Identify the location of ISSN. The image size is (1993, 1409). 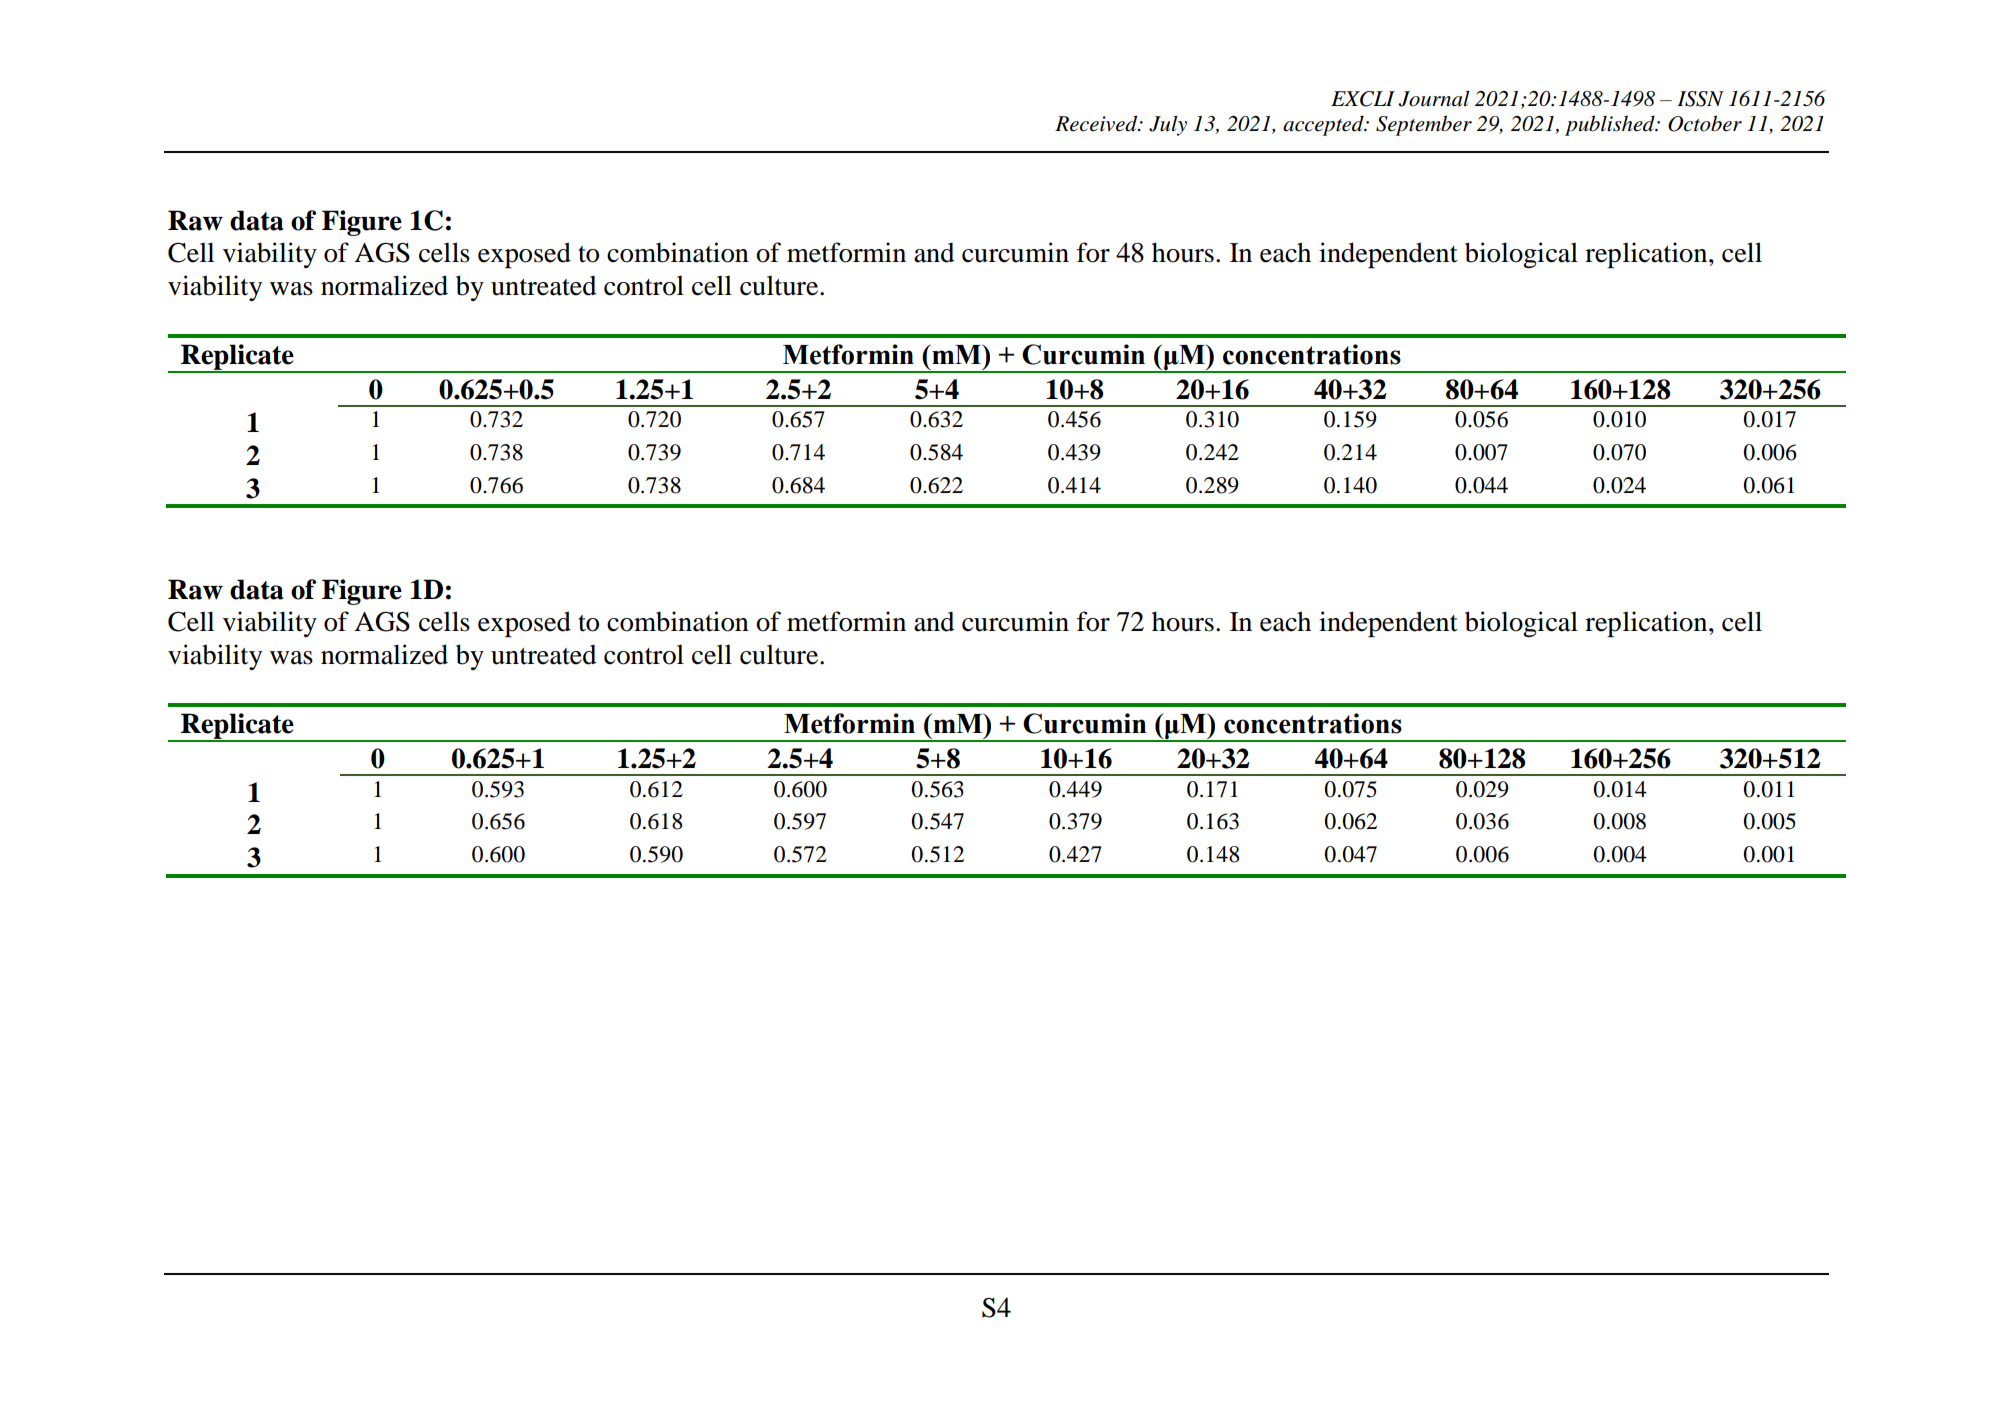
(1700, 99).
